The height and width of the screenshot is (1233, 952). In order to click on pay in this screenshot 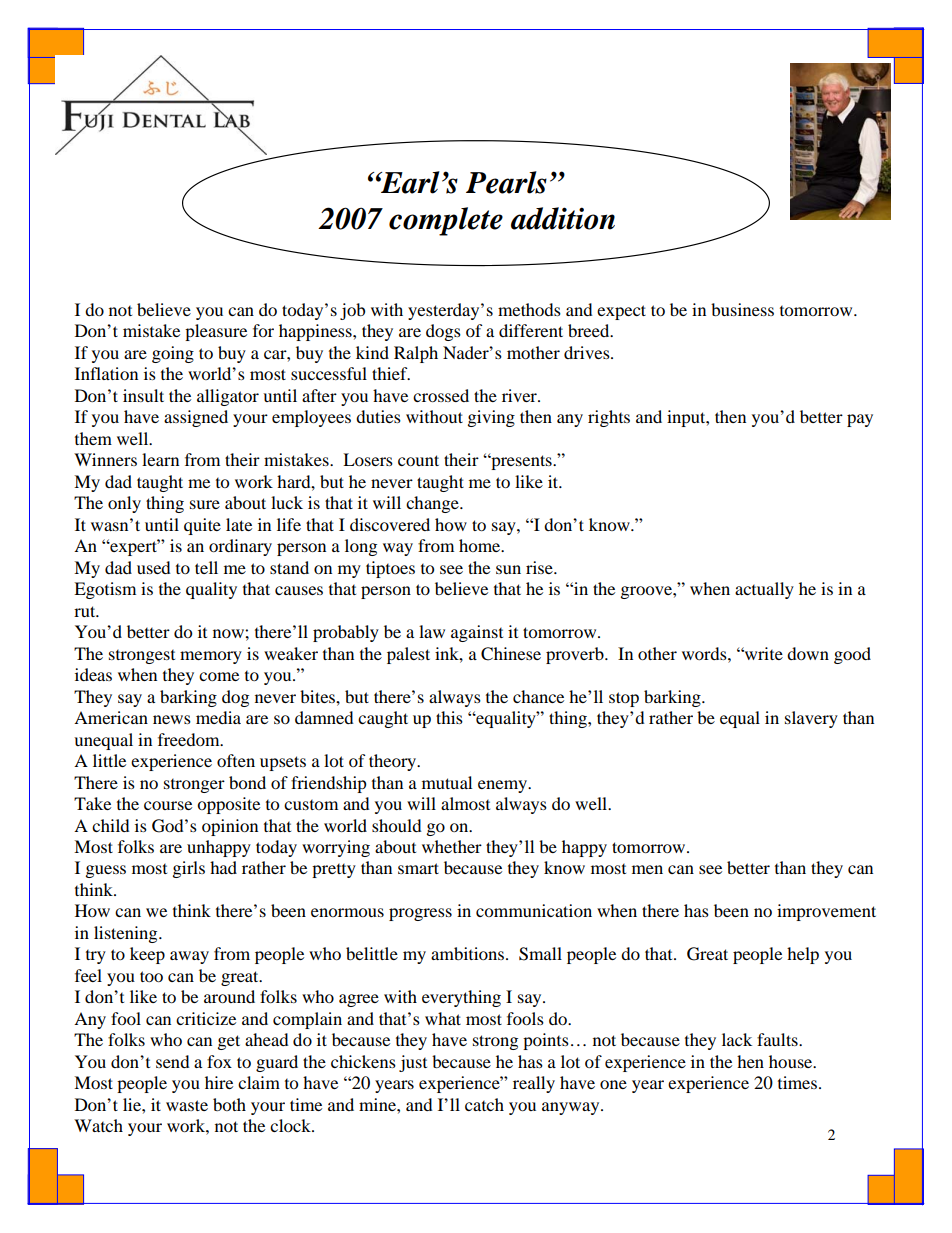, I will do `click(860, 420)`.
